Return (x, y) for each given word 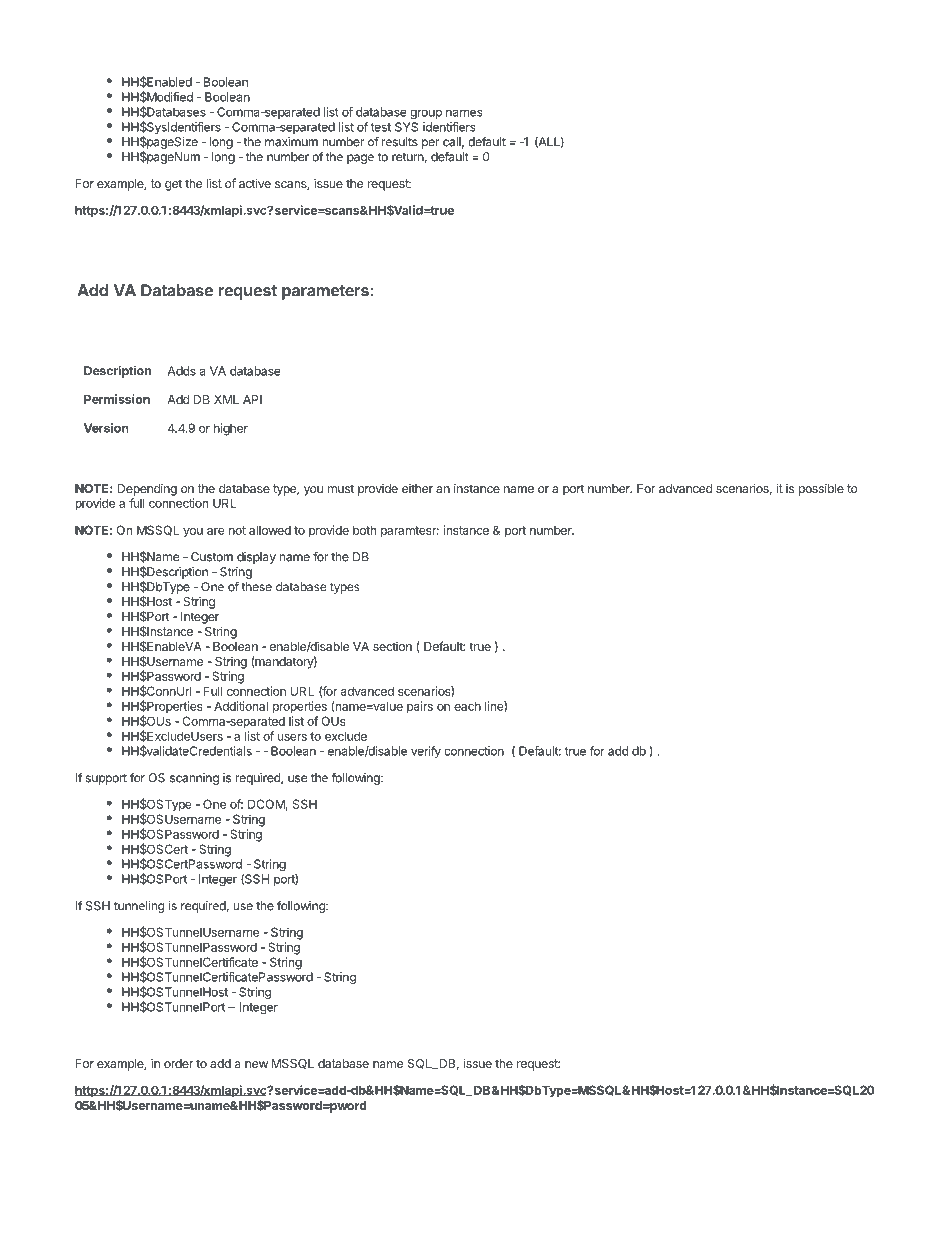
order (178, 1063)
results (400, 142)
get (173, 185)
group (426, 114)
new (256, 1064)
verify (426, 752)
